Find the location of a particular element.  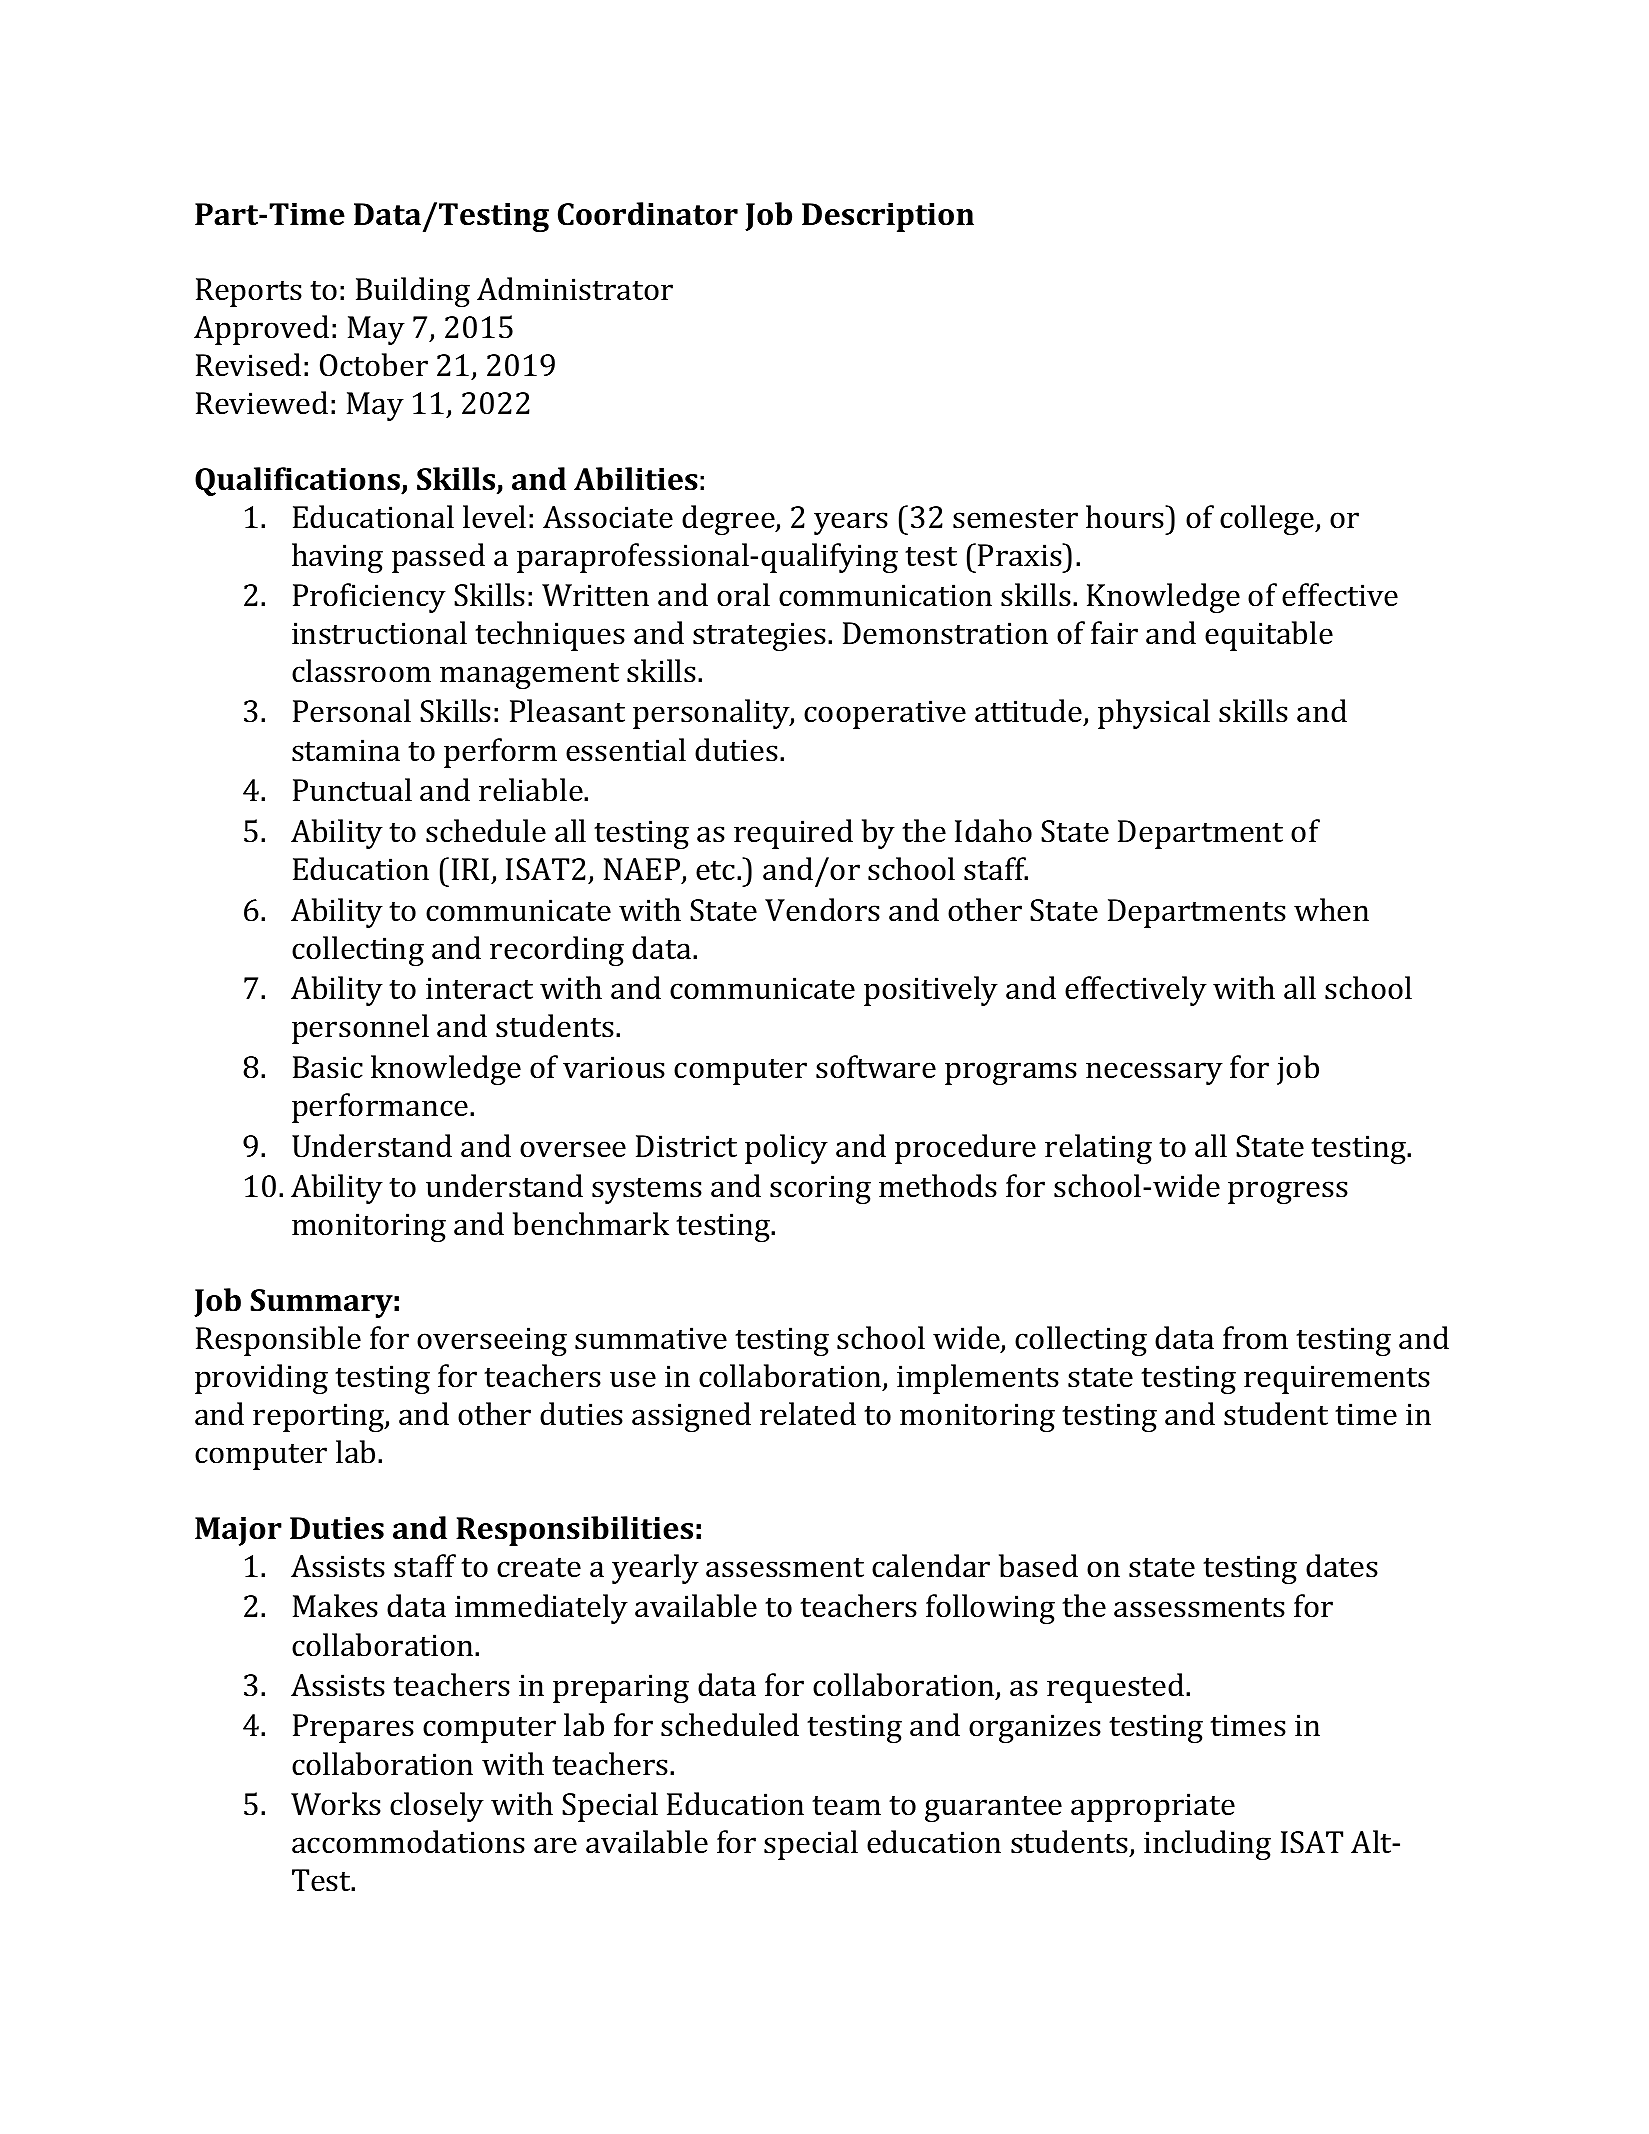

Description is located at coordinates (888, 217).
